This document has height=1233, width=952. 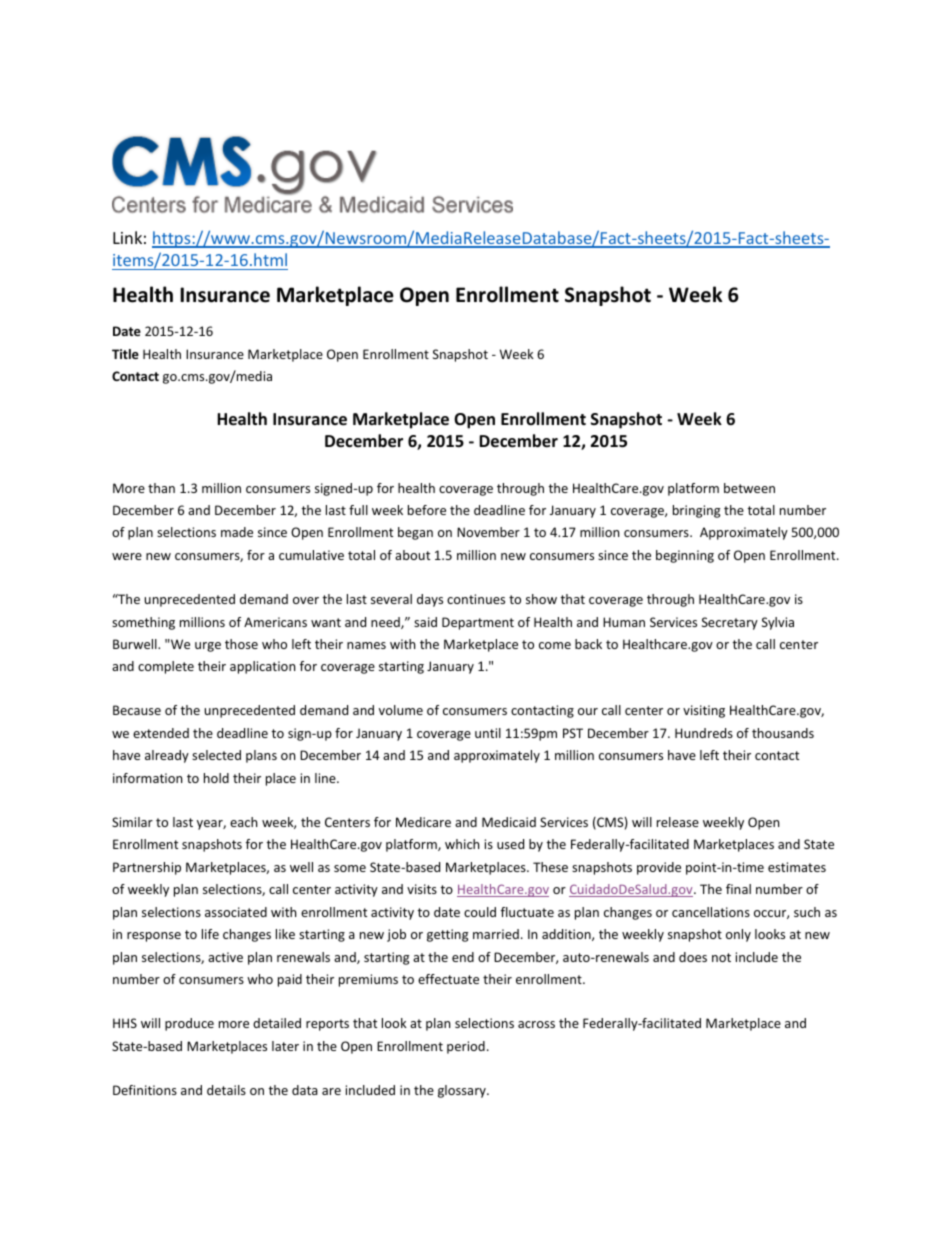 I want to click on between, so click(x=749, y=488).
